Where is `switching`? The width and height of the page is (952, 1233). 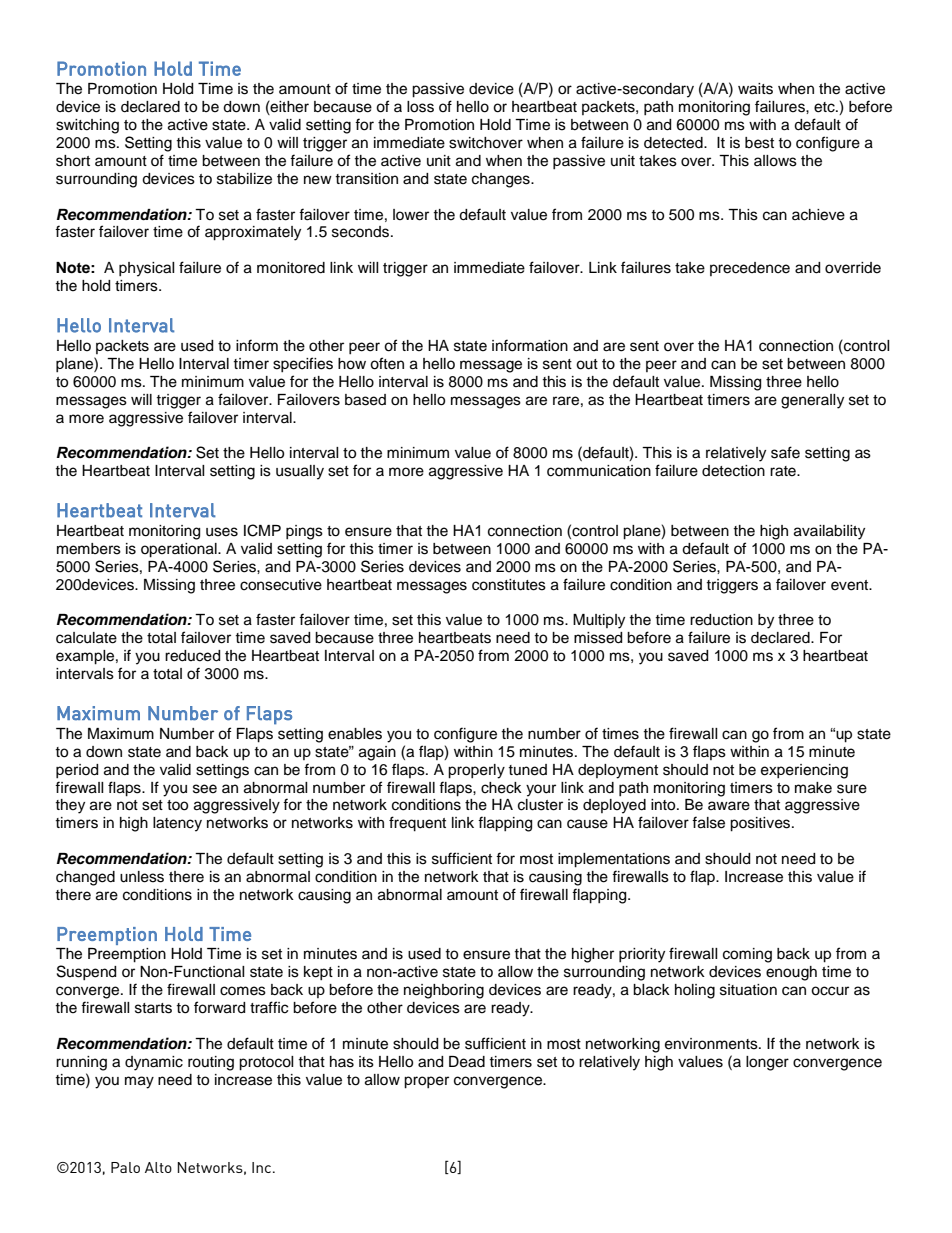 switching is located at coordinates (87, 126).
